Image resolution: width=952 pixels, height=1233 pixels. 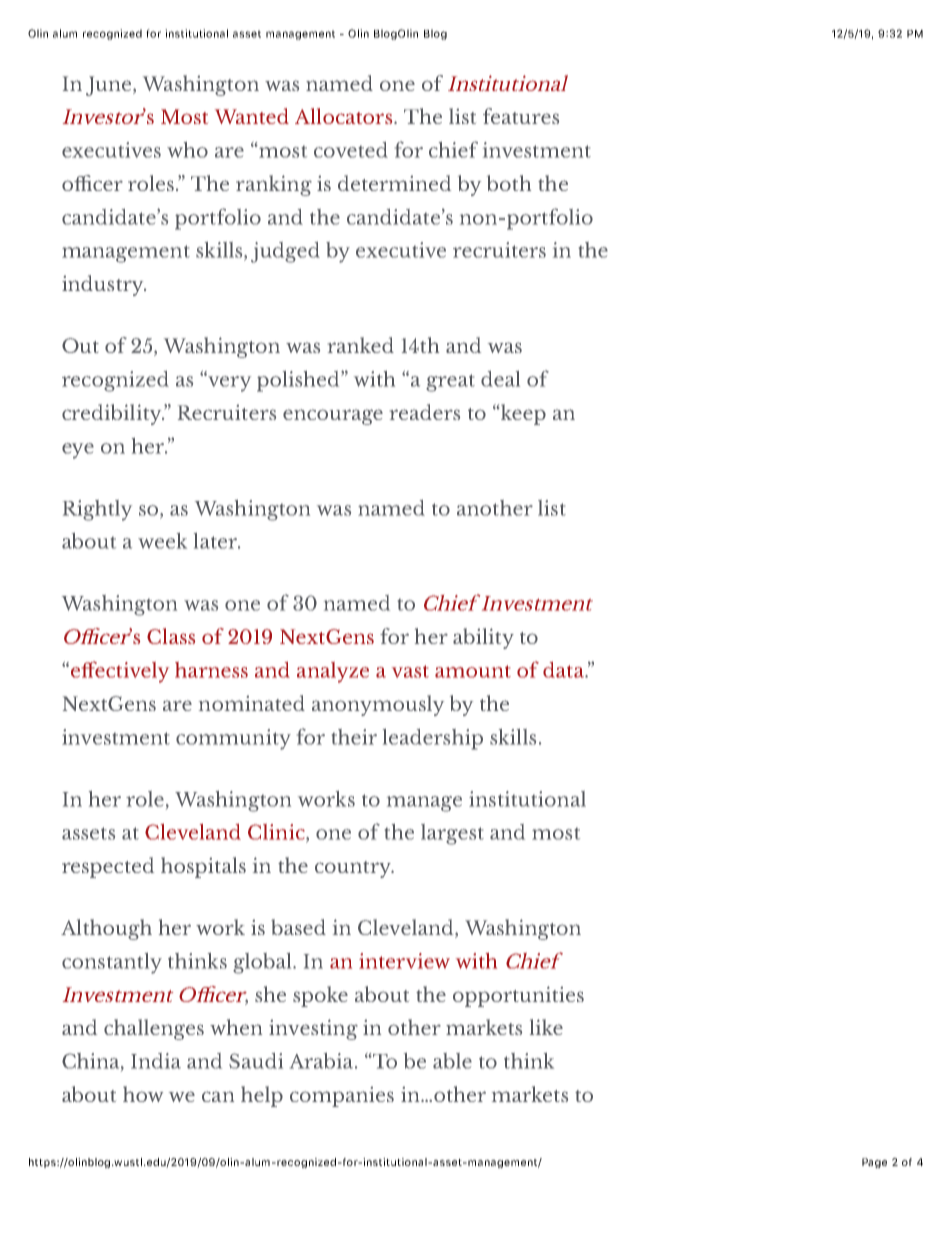 What do you see at coordinates (425, 412) in the document?
I see `readers` at bounding box center [425, 412].
